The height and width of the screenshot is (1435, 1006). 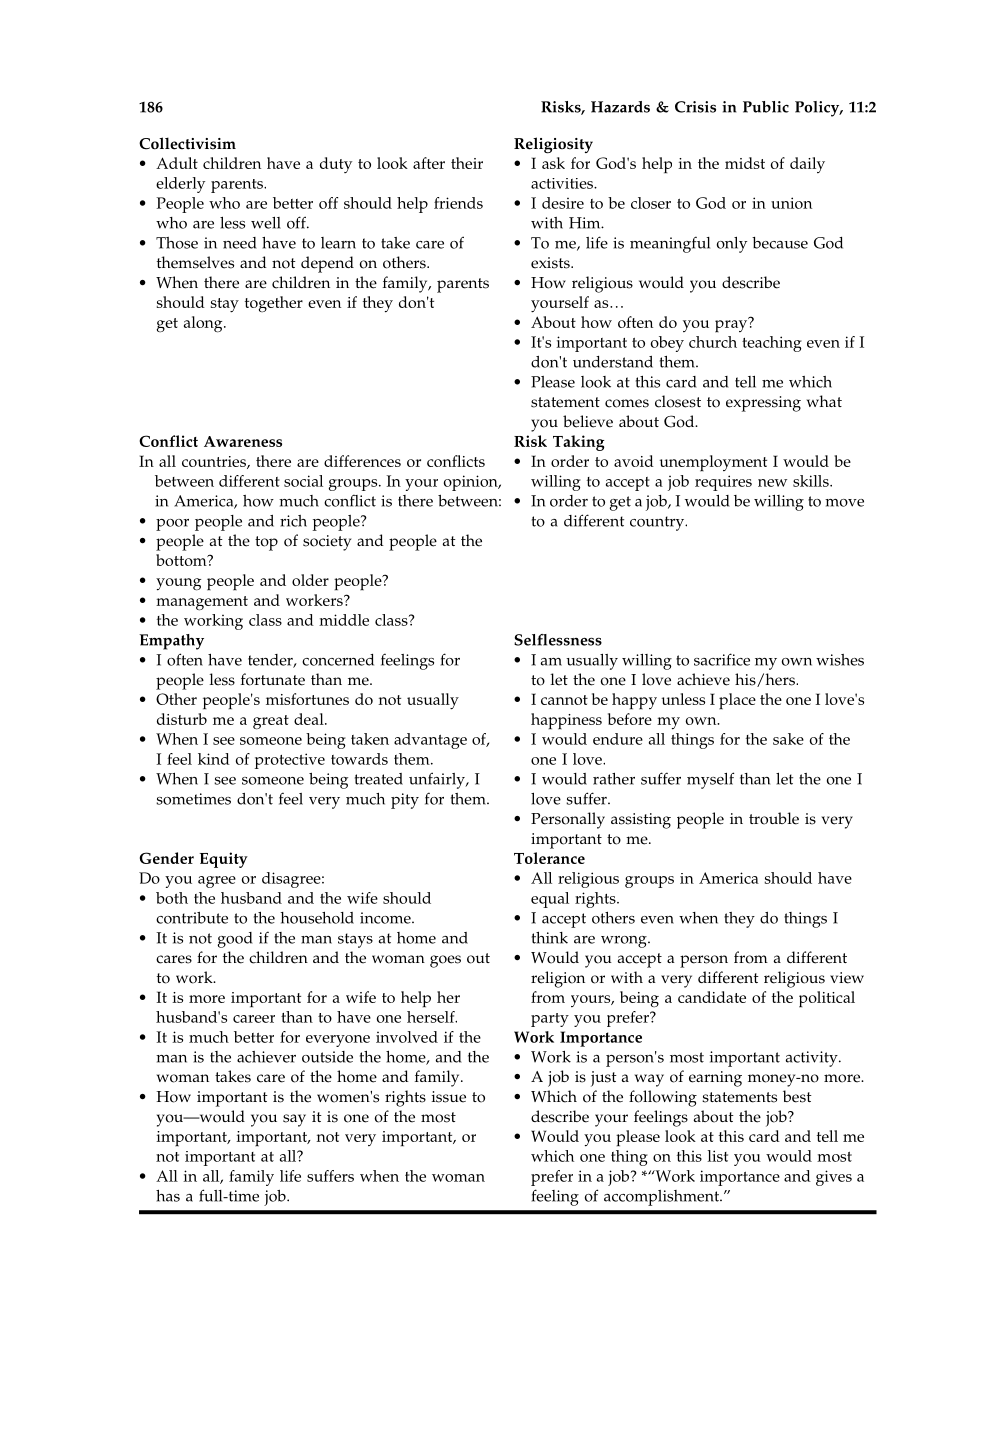 I want to click on fortunate, so click(x=273, y=679).
